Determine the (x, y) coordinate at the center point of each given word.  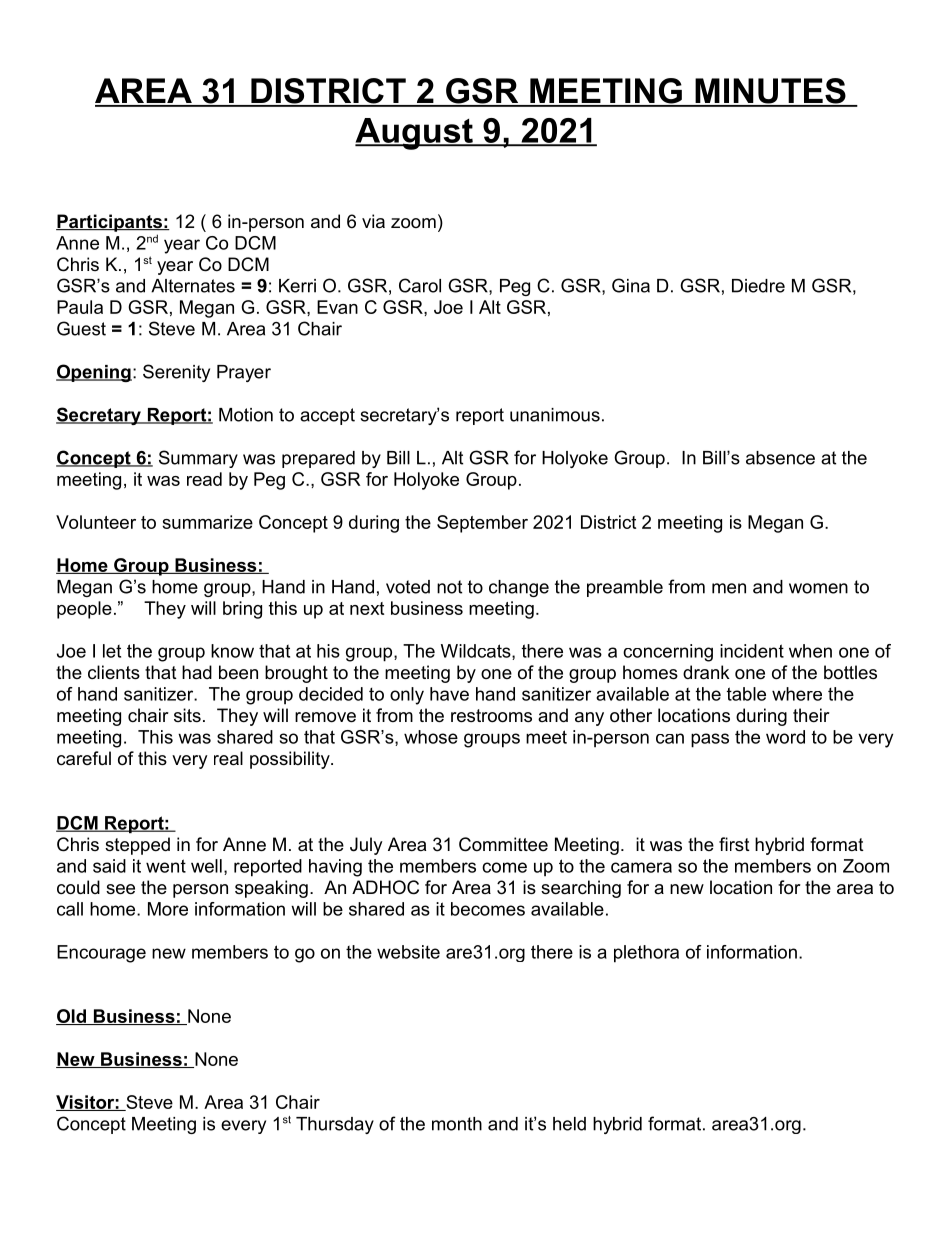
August (415, 134)
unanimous (555, 415)
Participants (110, 223)
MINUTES (770, 92)
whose (431, 737)
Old (72, 1017)
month (457, 1124)
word (785, 737)
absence (780, 458)
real (228, 758)
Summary (198, 459)
